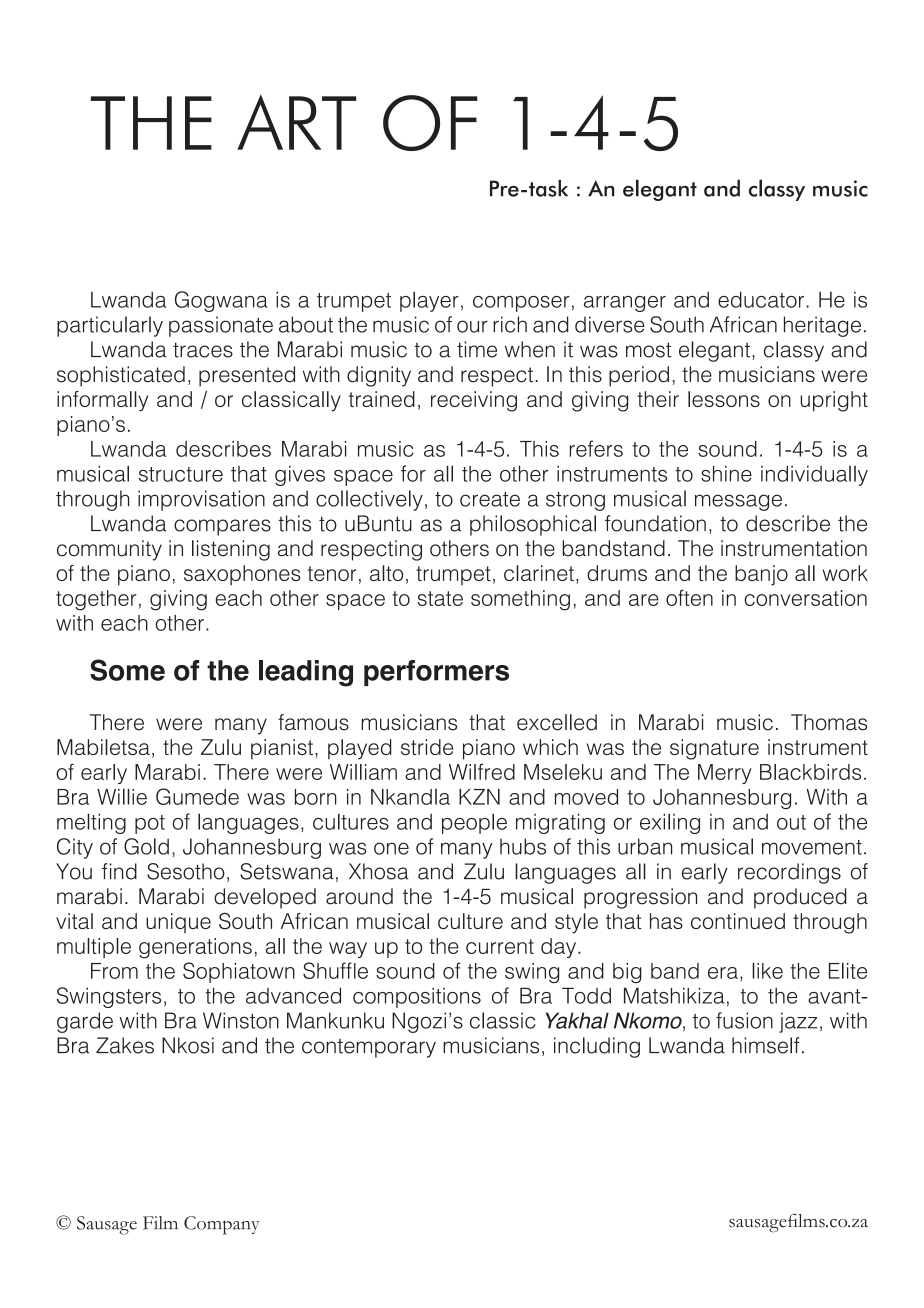 The width and height of the page is (924, 1308). Describe the element at coordinates (122, 796) in the page. I see `Willie` at that location.
